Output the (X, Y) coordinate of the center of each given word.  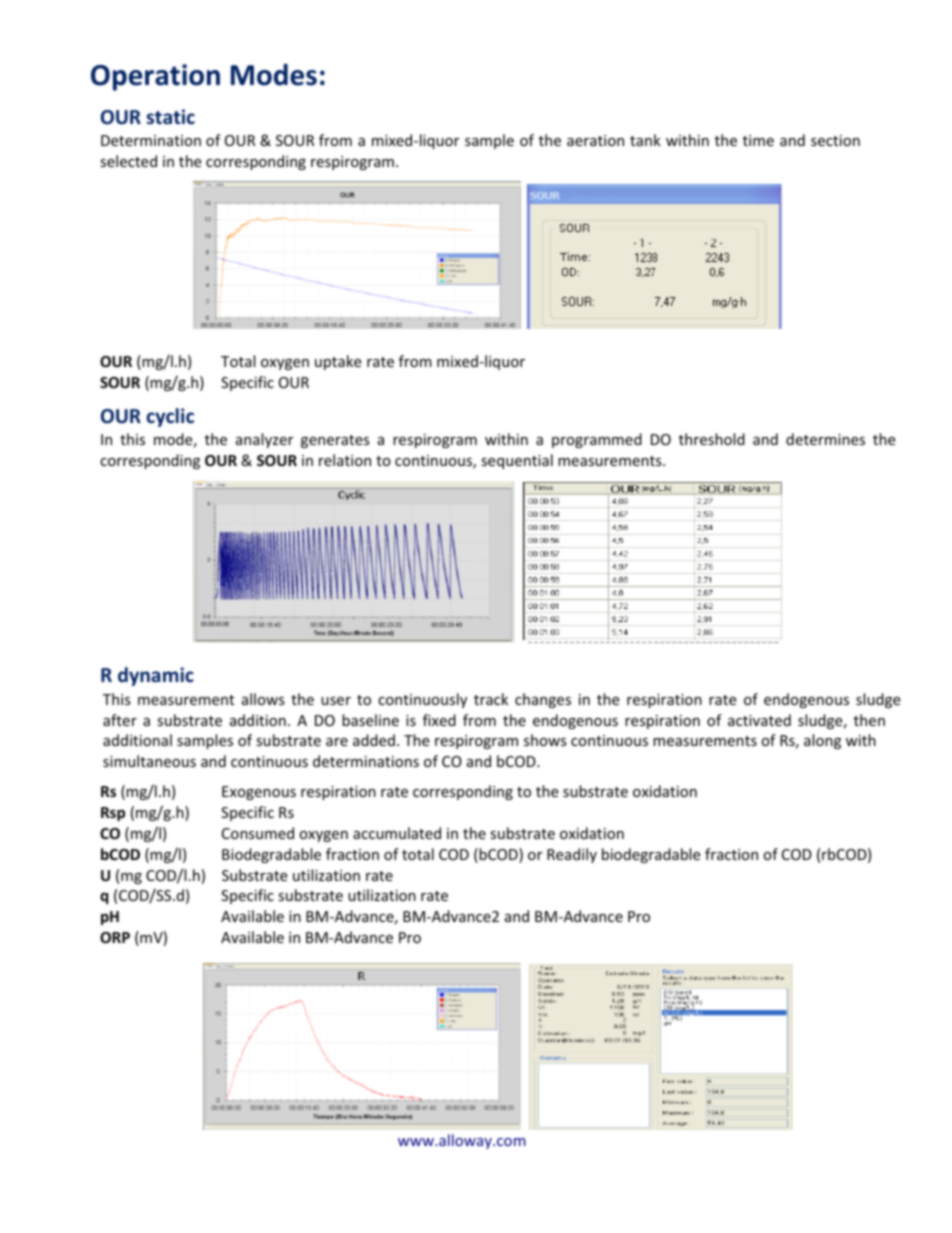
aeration (595, 140)
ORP (115, 937)
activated (759, 720)
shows (545, 740)
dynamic (156, 676)
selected (128, 161)
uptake (338, 362)
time (758, 140)
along (822, 741)
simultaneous (149, 761)
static (171, 116)
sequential (517, 461)
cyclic (170, 417)
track (491, 699)
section (835, 140)
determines (825, 439)
